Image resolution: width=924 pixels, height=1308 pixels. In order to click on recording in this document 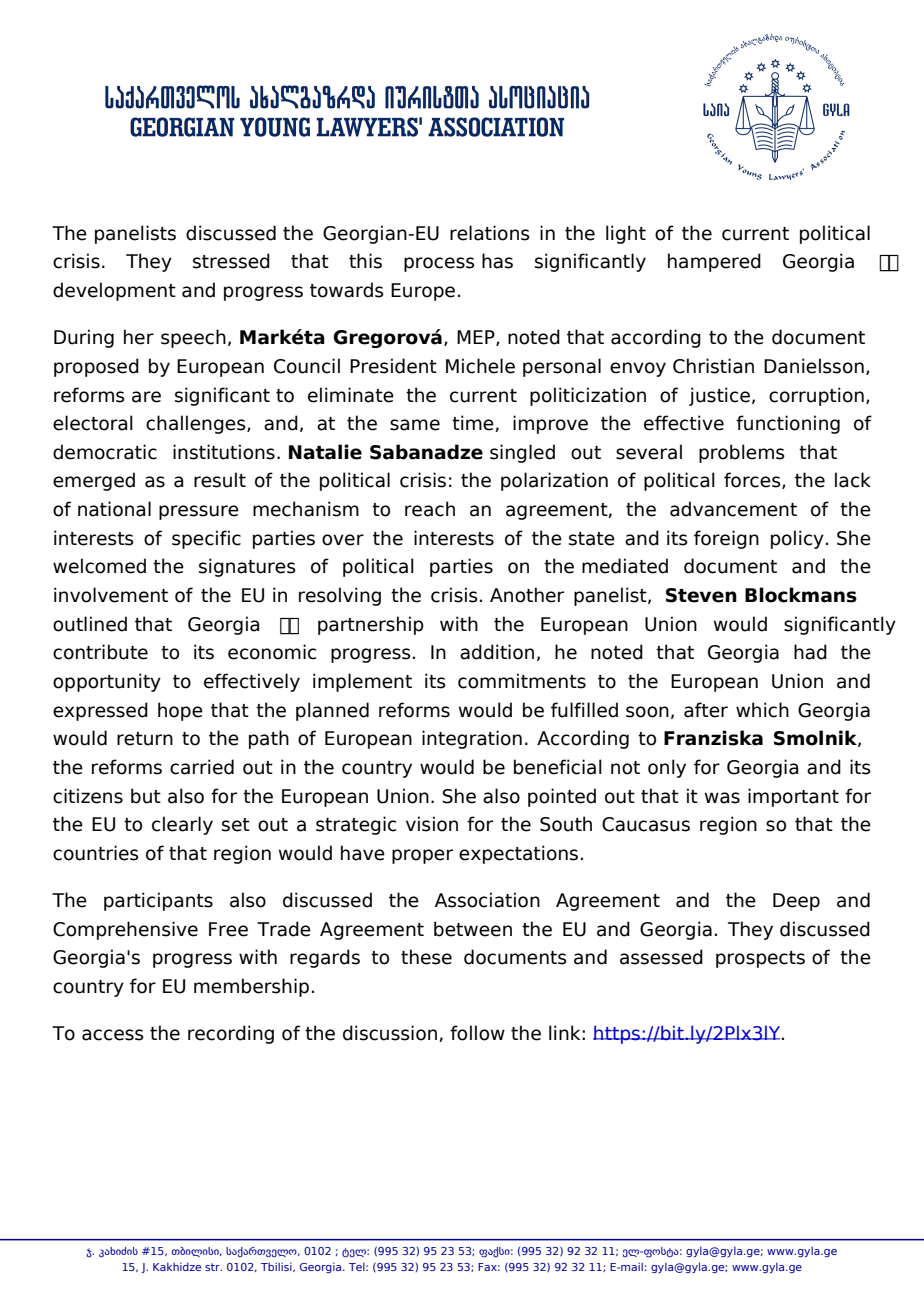, I will do `click(231, 1034)`.
